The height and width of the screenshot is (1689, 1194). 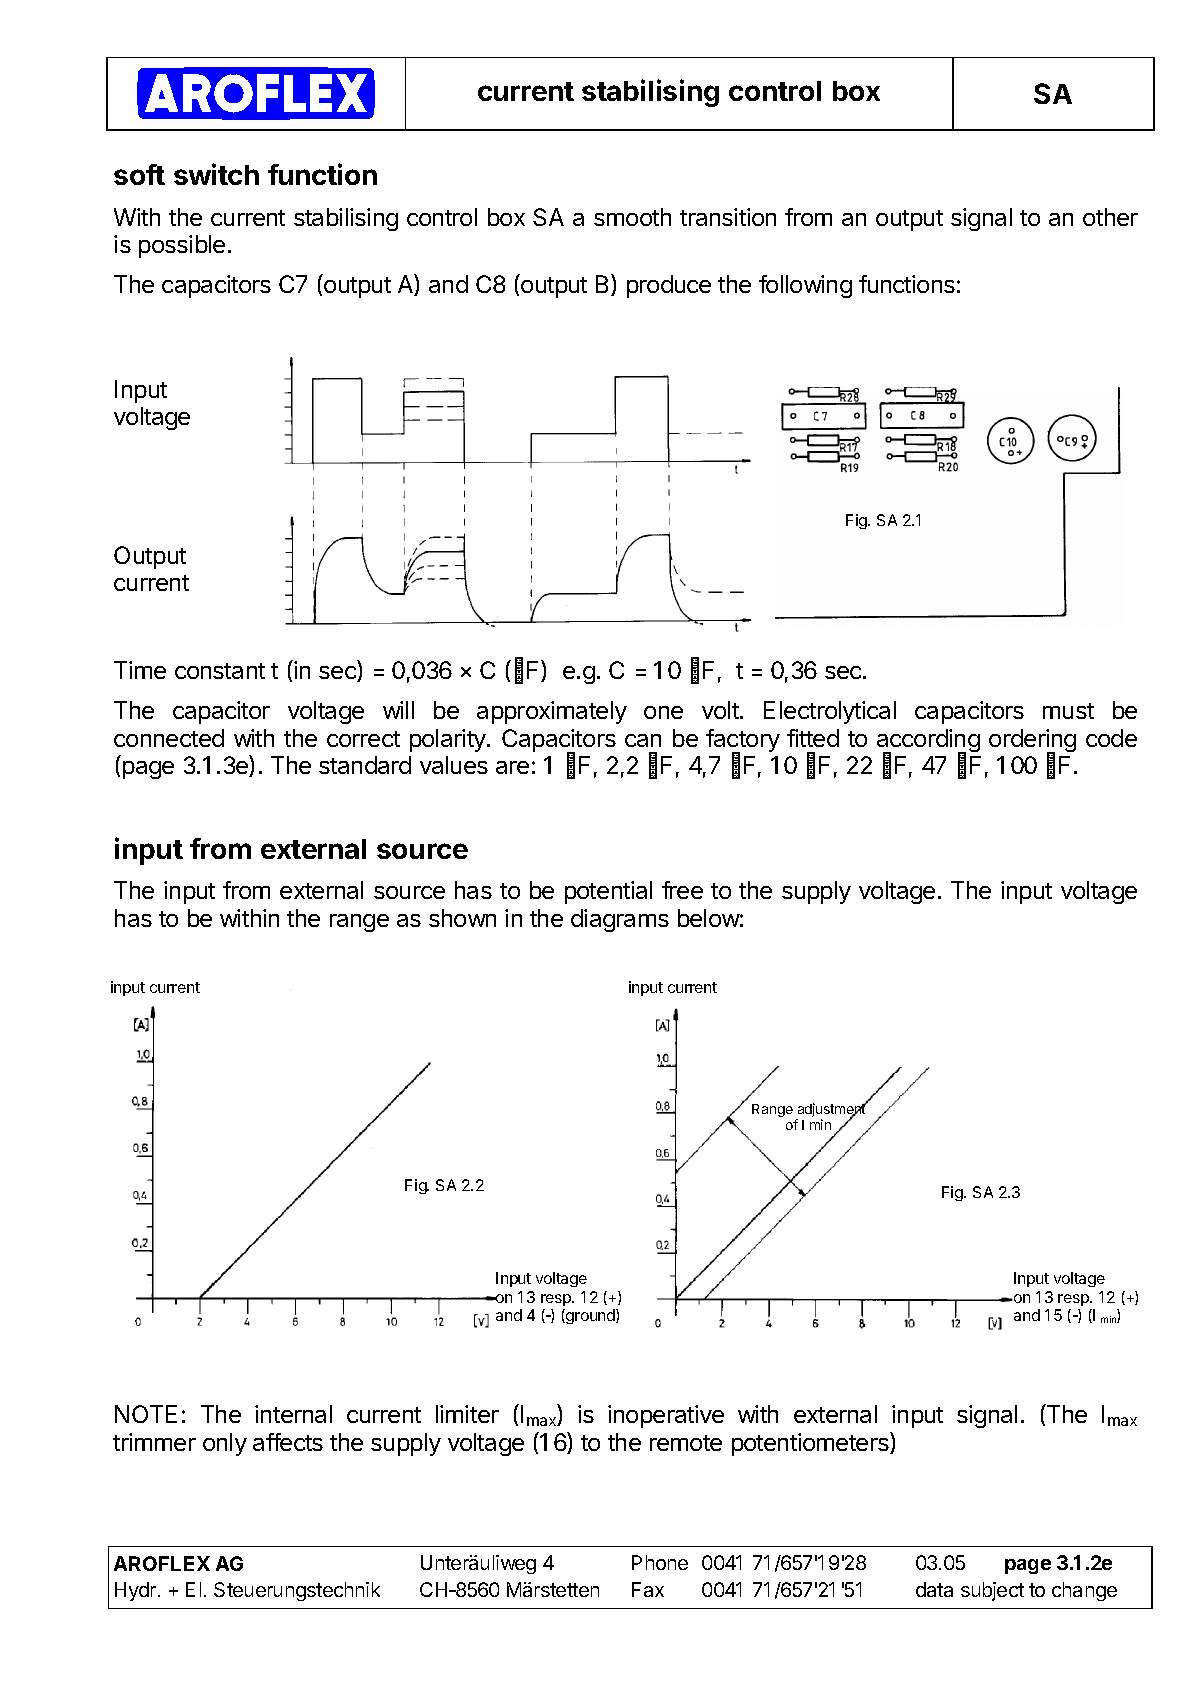 What do you see at coordinates (220, 671) in the screenshot?
I see `constant` at bounding box center [220, 671].
